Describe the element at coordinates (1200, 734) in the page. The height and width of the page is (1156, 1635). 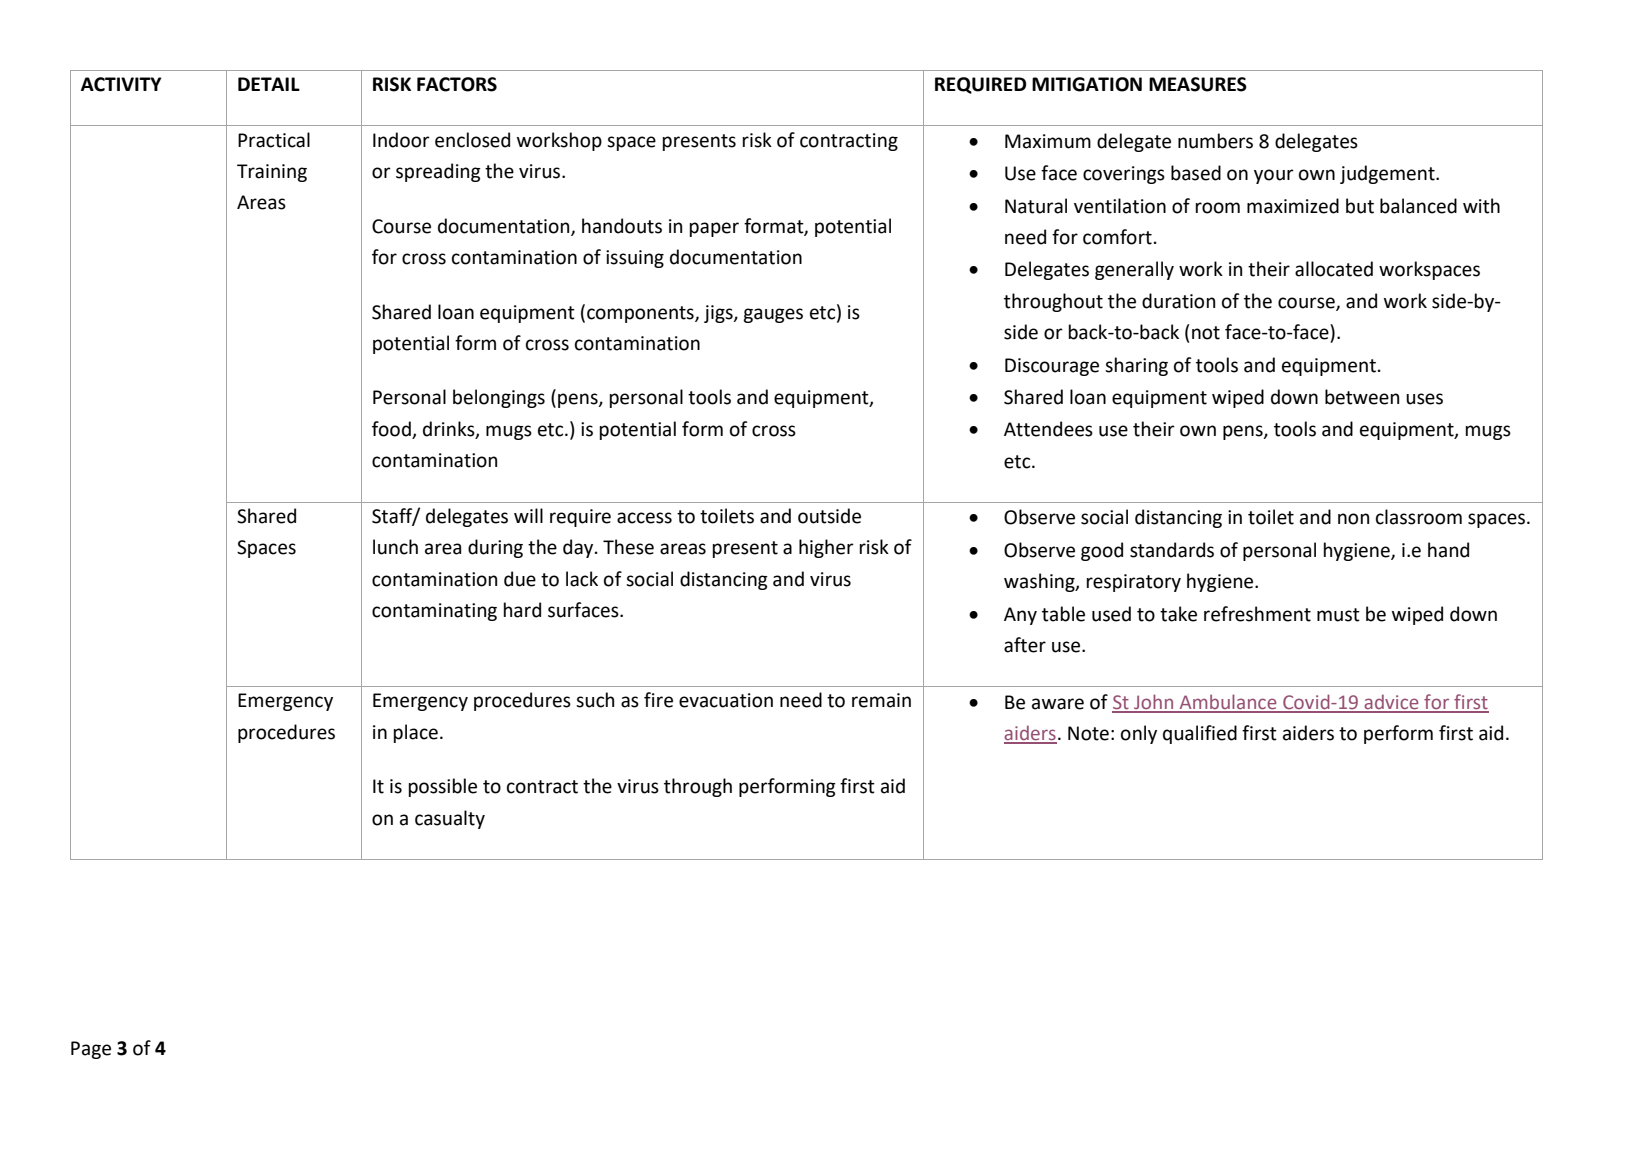
I see `qualified` at that location.
